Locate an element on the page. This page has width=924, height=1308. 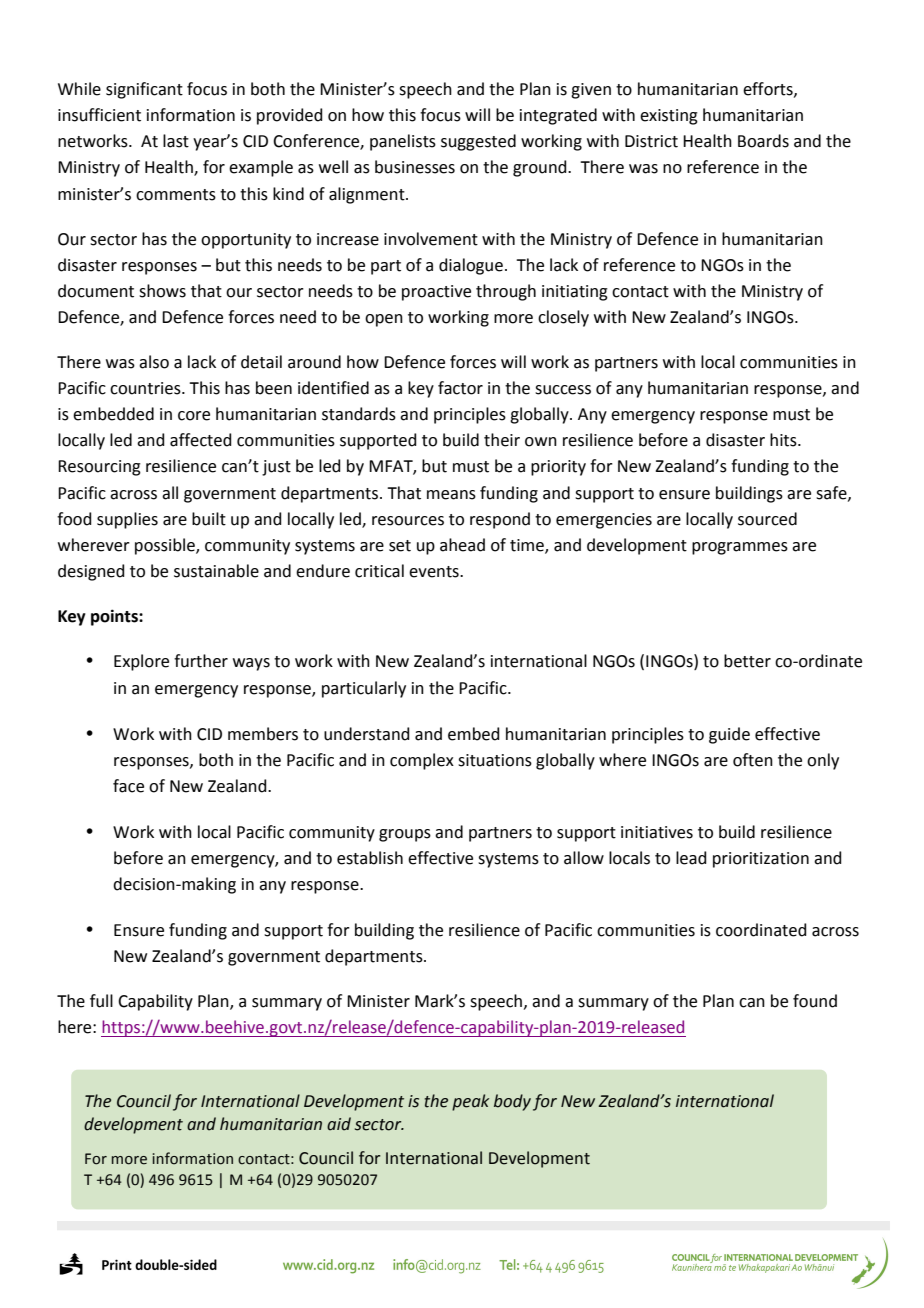
affected is located at coordinates (201, 440).
